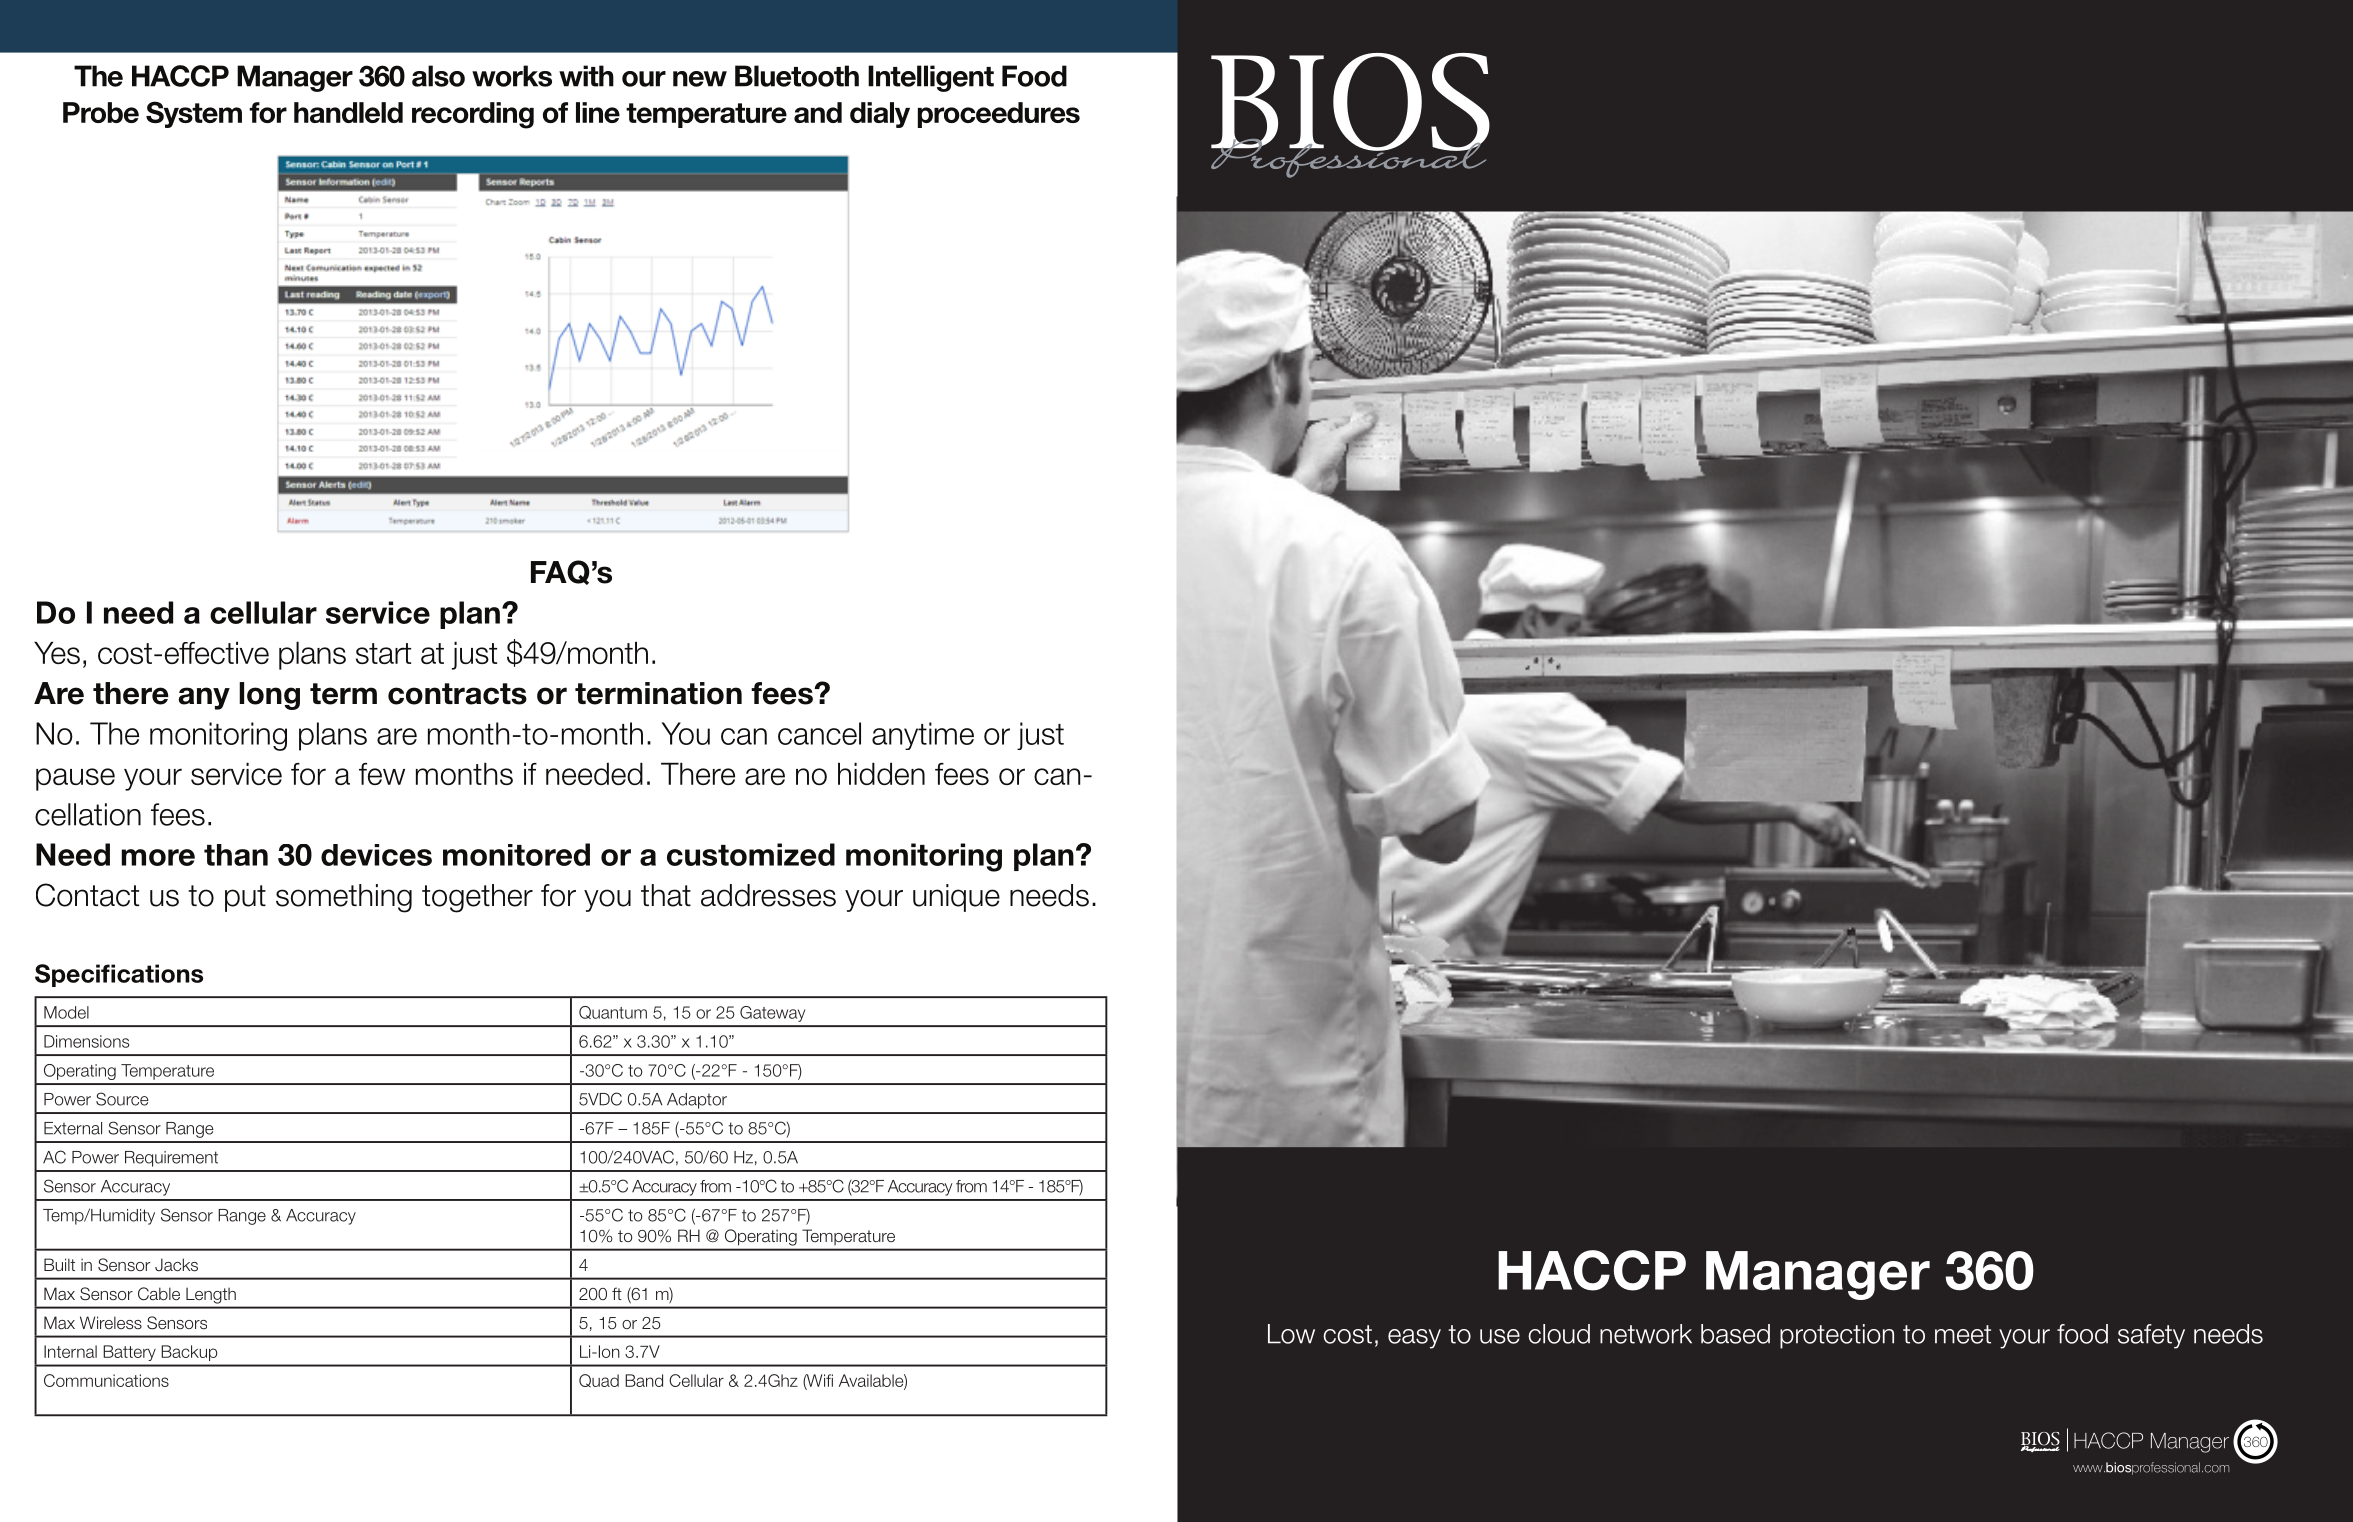  What do you see at coordinates (194, 114) in the page?
I see `System` at bounding box center [194, 114].
